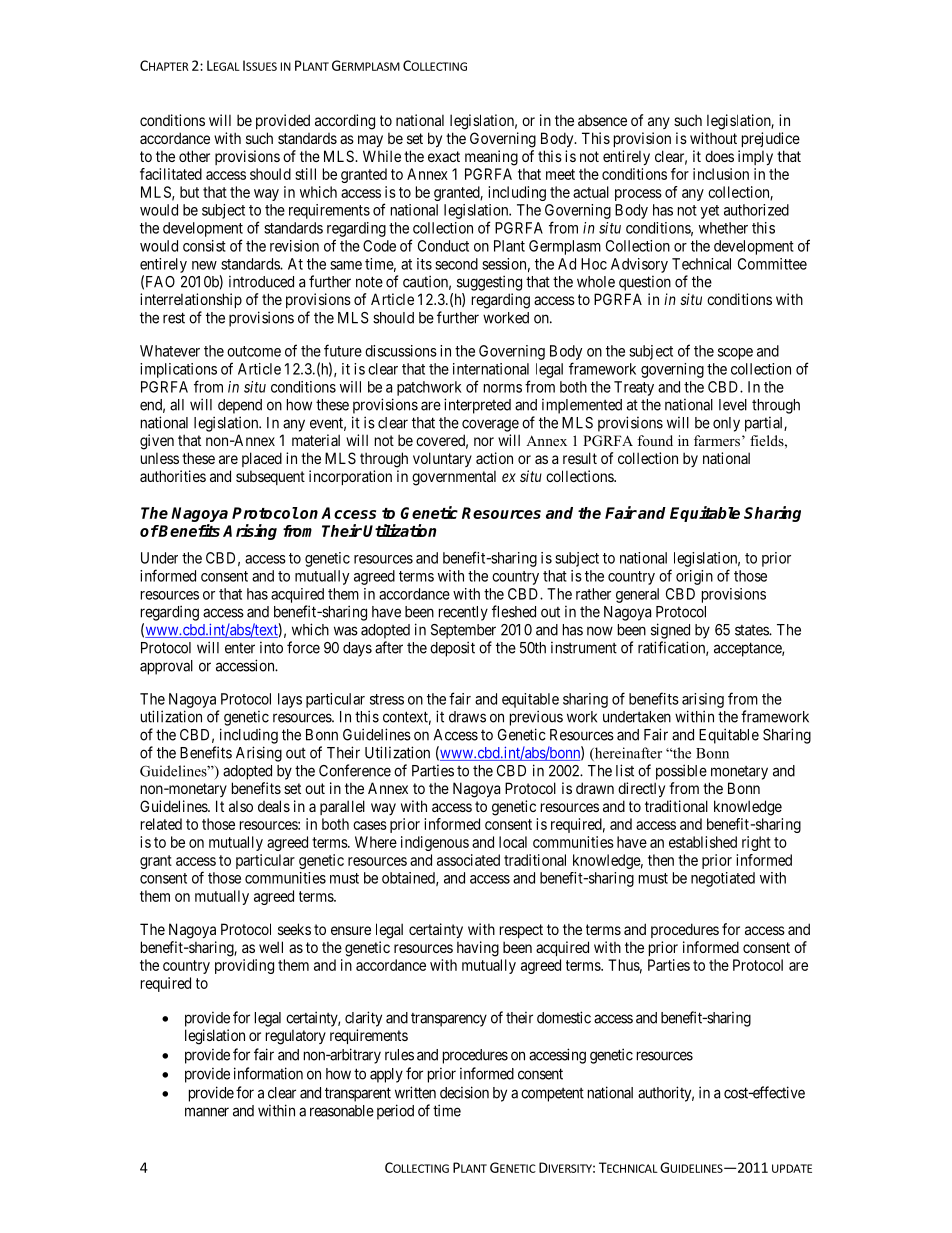 The width and height of the screenshot is (952, 1233). I want to click on meaning, so click(491, 158).
